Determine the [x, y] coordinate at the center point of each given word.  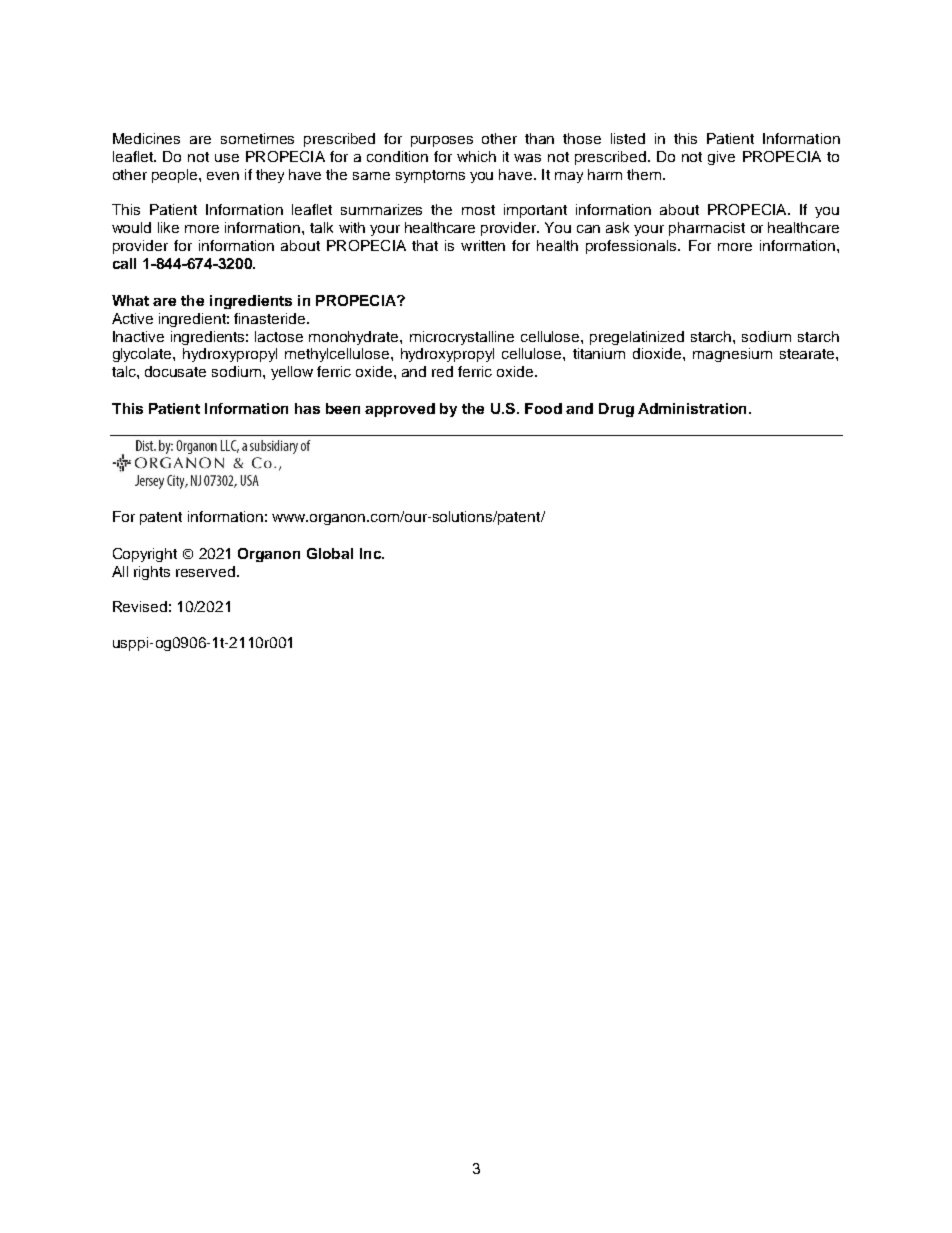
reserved [205, 571]
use [227, 158]
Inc [371, 553]
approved [400, 410]
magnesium [732, 355]
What [130, 300]
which [476, 156]
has [307, 408]
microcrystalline [462, 338]
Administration [692, 408]
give [721, 158]
